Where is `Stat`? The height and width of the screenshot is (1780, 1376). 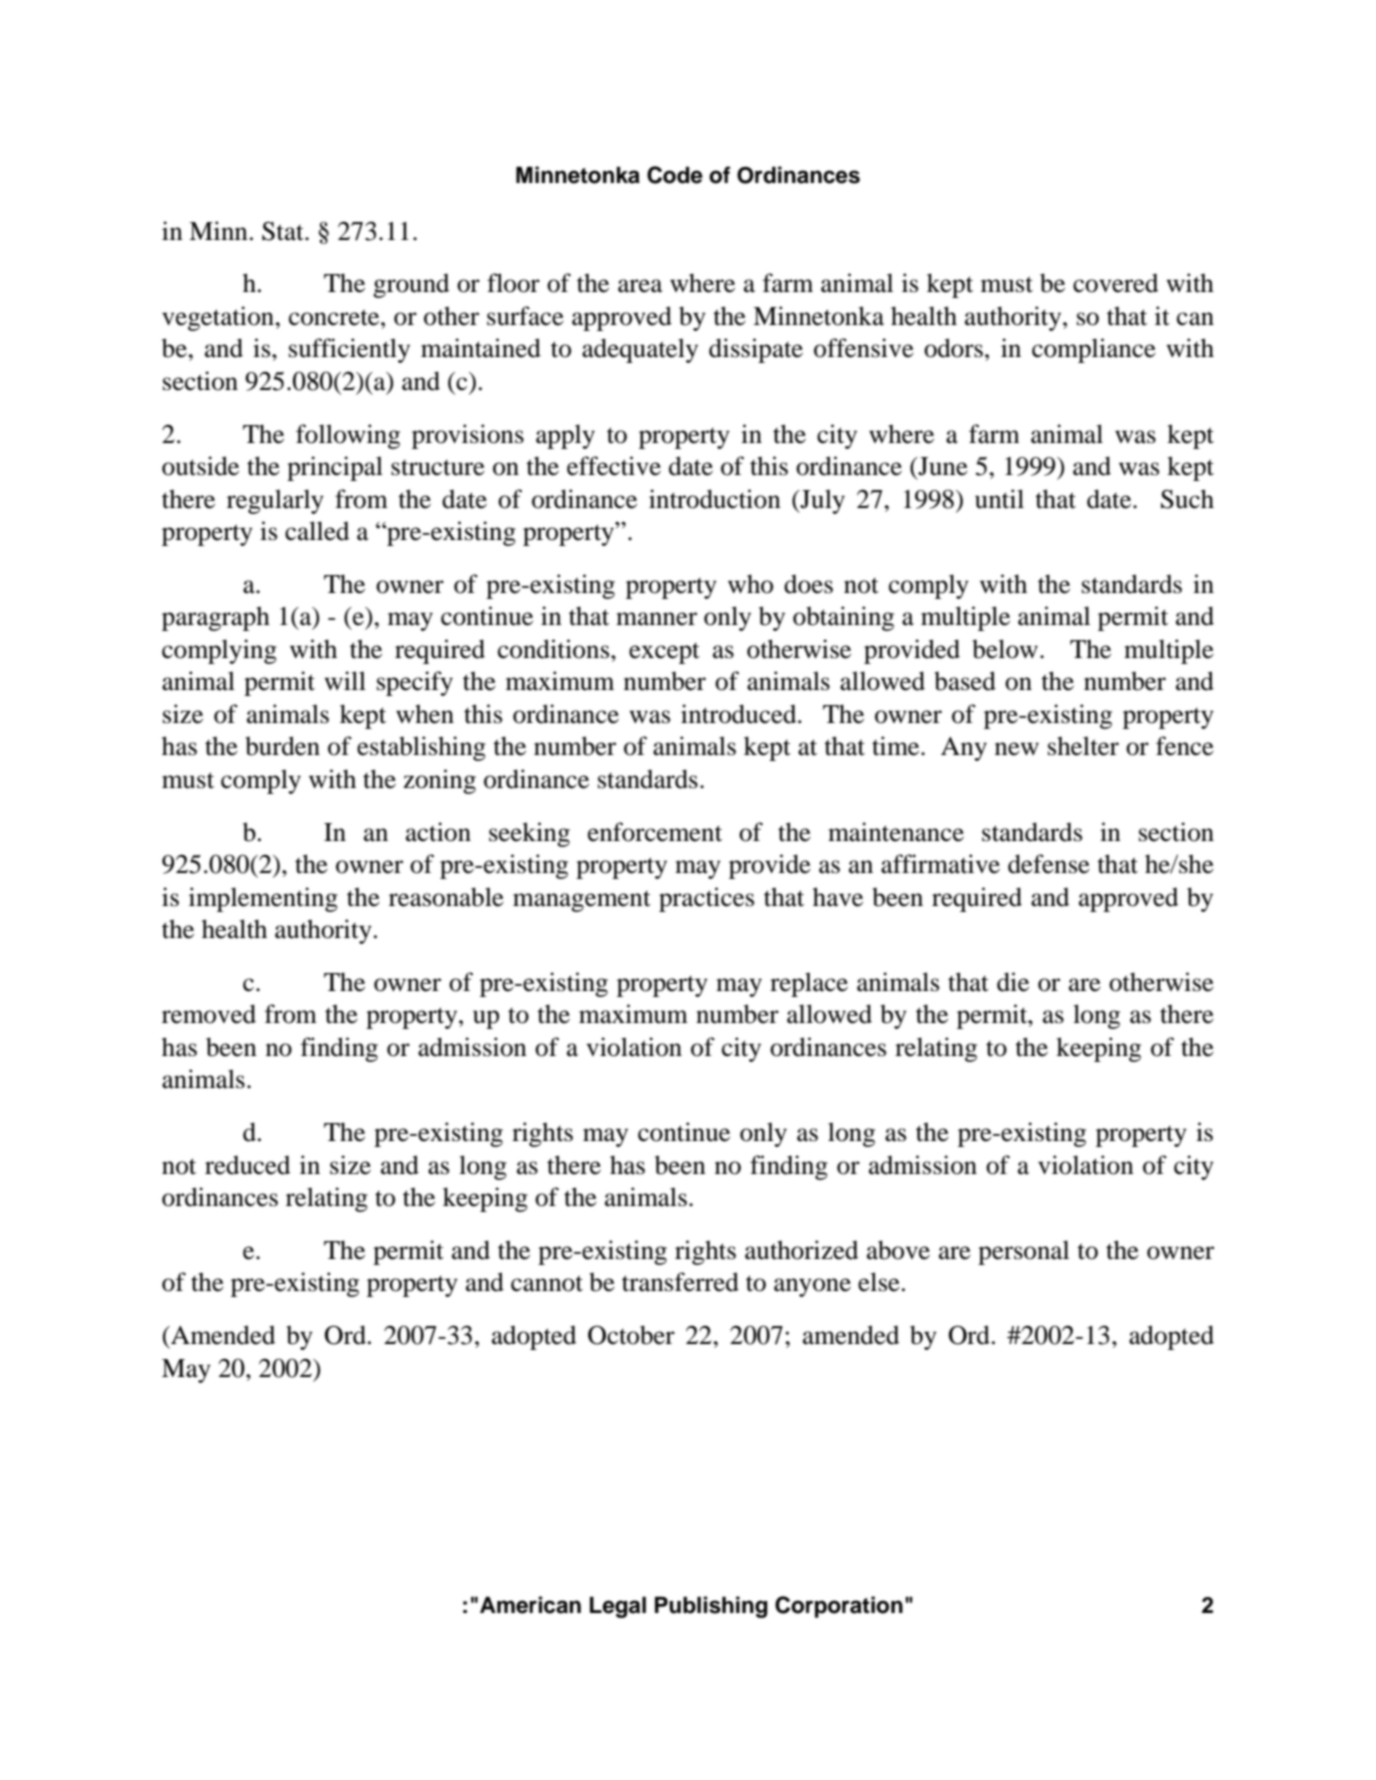 Stat is located at coordinates (284, 231).
